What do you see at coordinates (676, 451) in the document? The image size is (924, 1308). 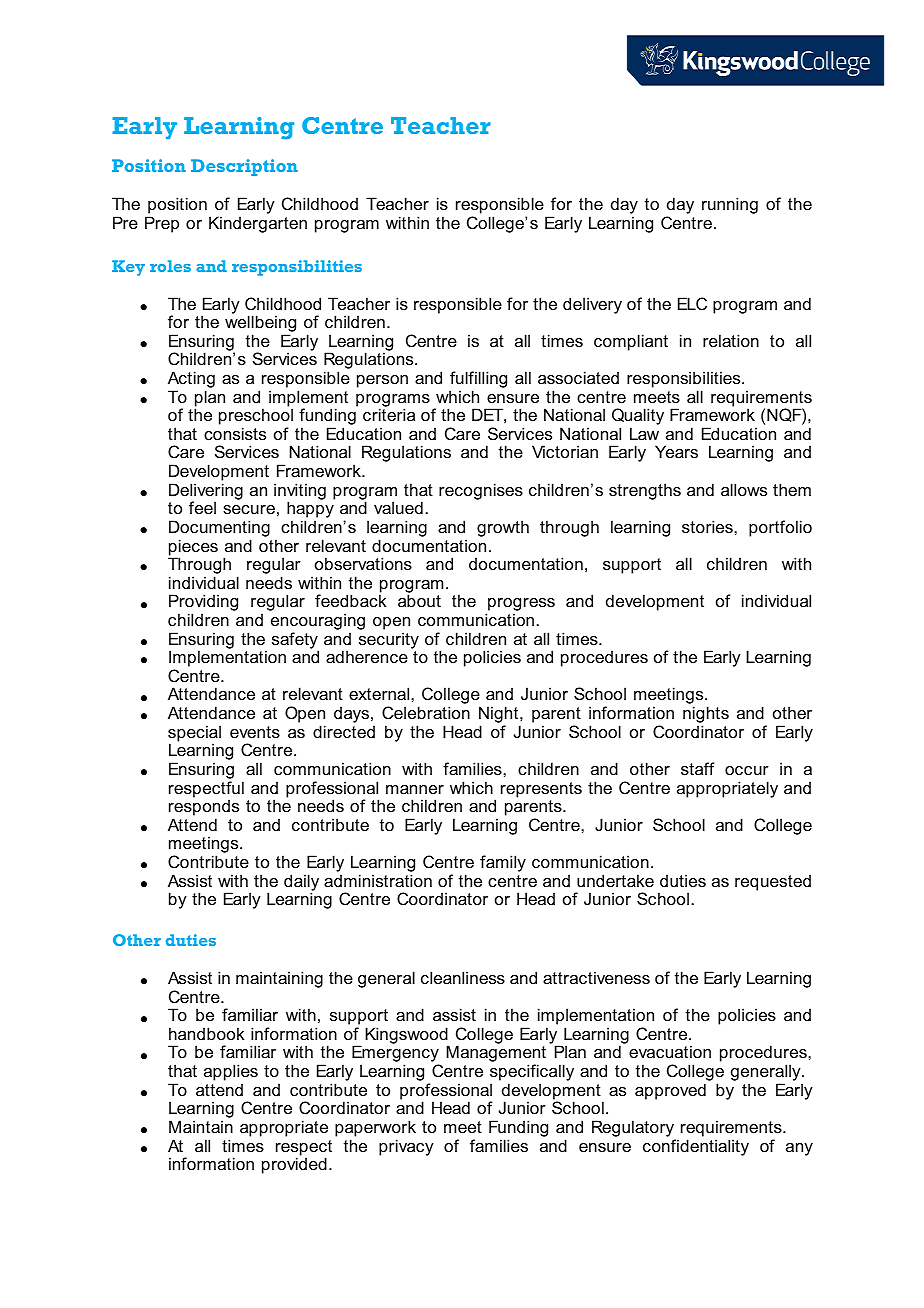 I see `Years` at bounding box center [676, 451].
